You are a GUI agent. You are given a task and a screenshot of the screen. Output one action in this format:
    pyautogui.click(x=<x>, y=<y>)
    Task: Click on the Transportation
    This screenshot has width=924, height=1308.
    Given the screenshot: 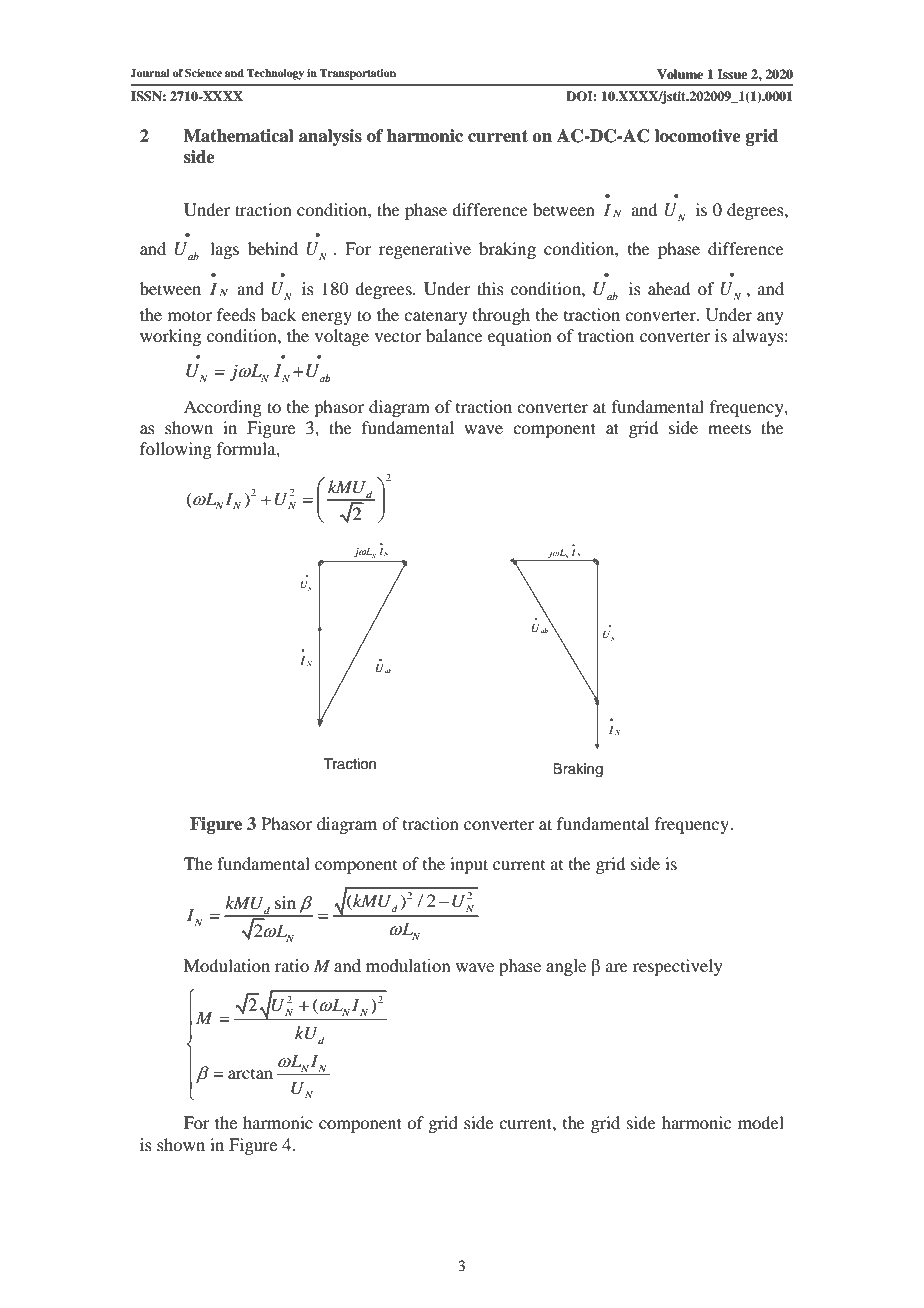 What is the action you would take?
    pyautogui.click(x=358, y=74)
